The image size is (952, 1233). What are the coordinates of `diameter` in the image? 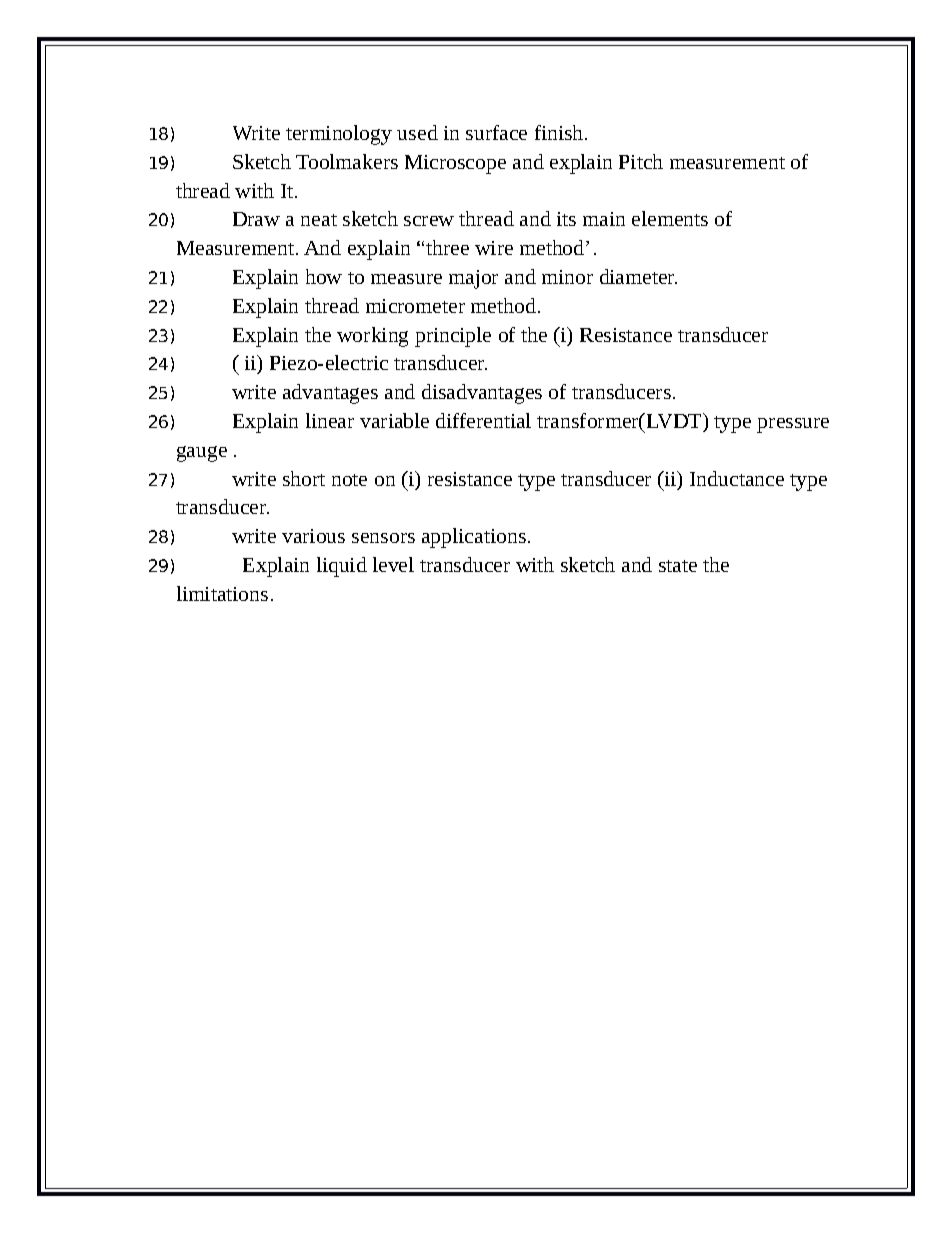 It's located at (638, 276).
